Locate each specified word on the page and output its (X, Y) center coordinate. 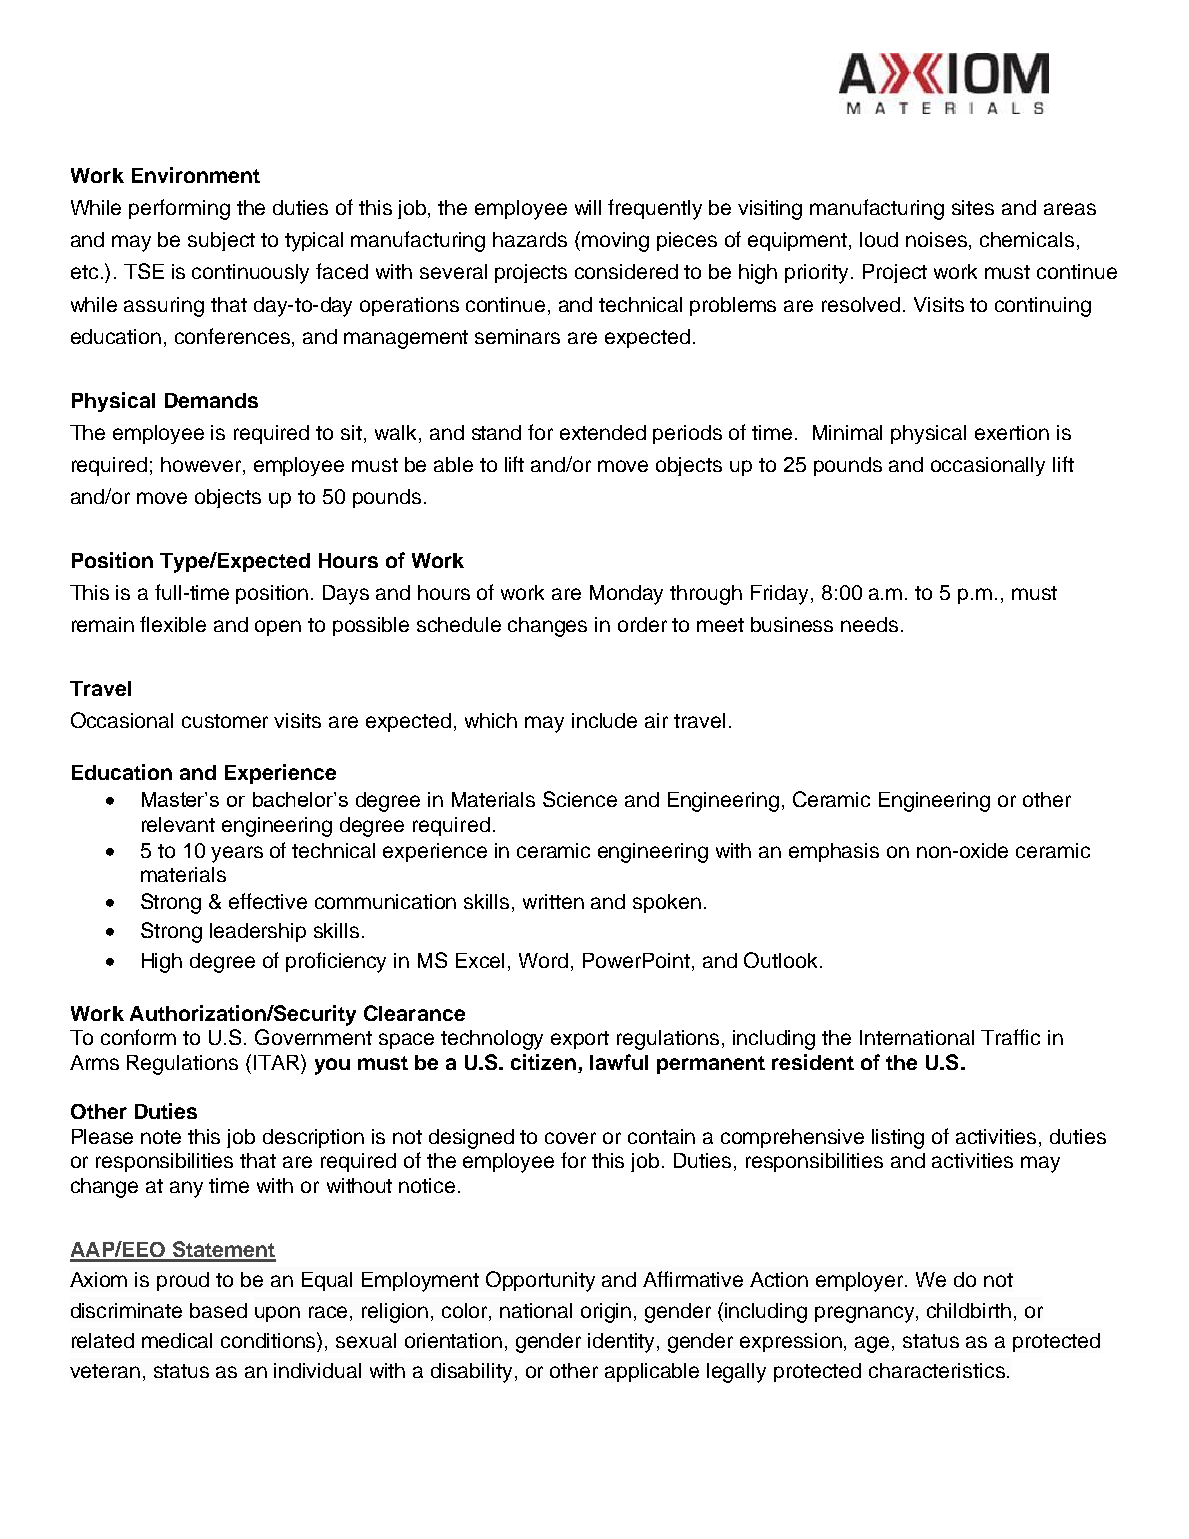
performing (179, 209)
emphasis (834, 852)
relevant (178, 824)
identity (623, 1343)
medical (177, 1340)
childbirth (969, 1310)
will (588, 207)
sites (973, 207)
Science (580, 799)
